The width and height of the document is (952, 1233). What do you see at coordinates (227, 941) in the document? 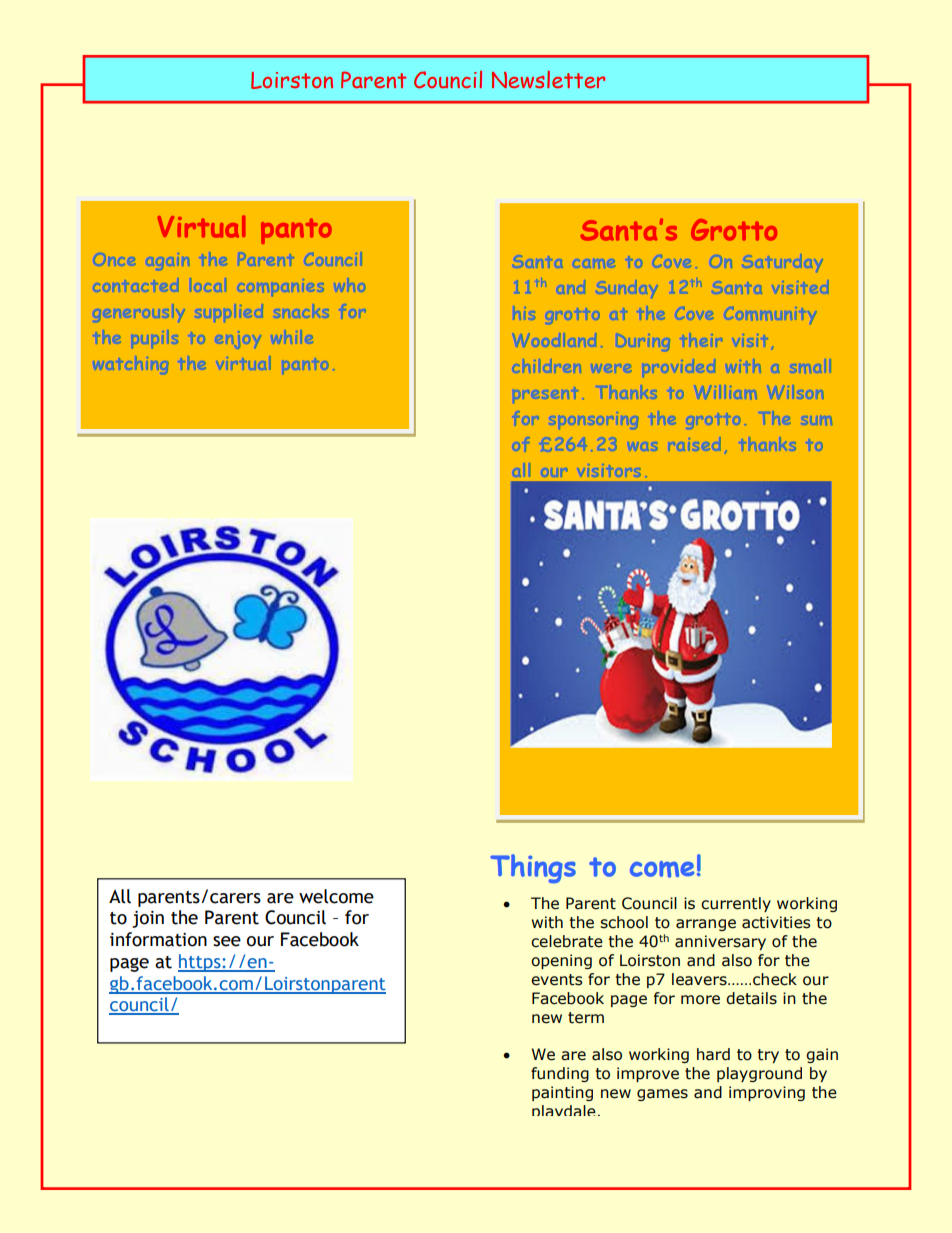
I see `see` at bounding box center [227, 941].
